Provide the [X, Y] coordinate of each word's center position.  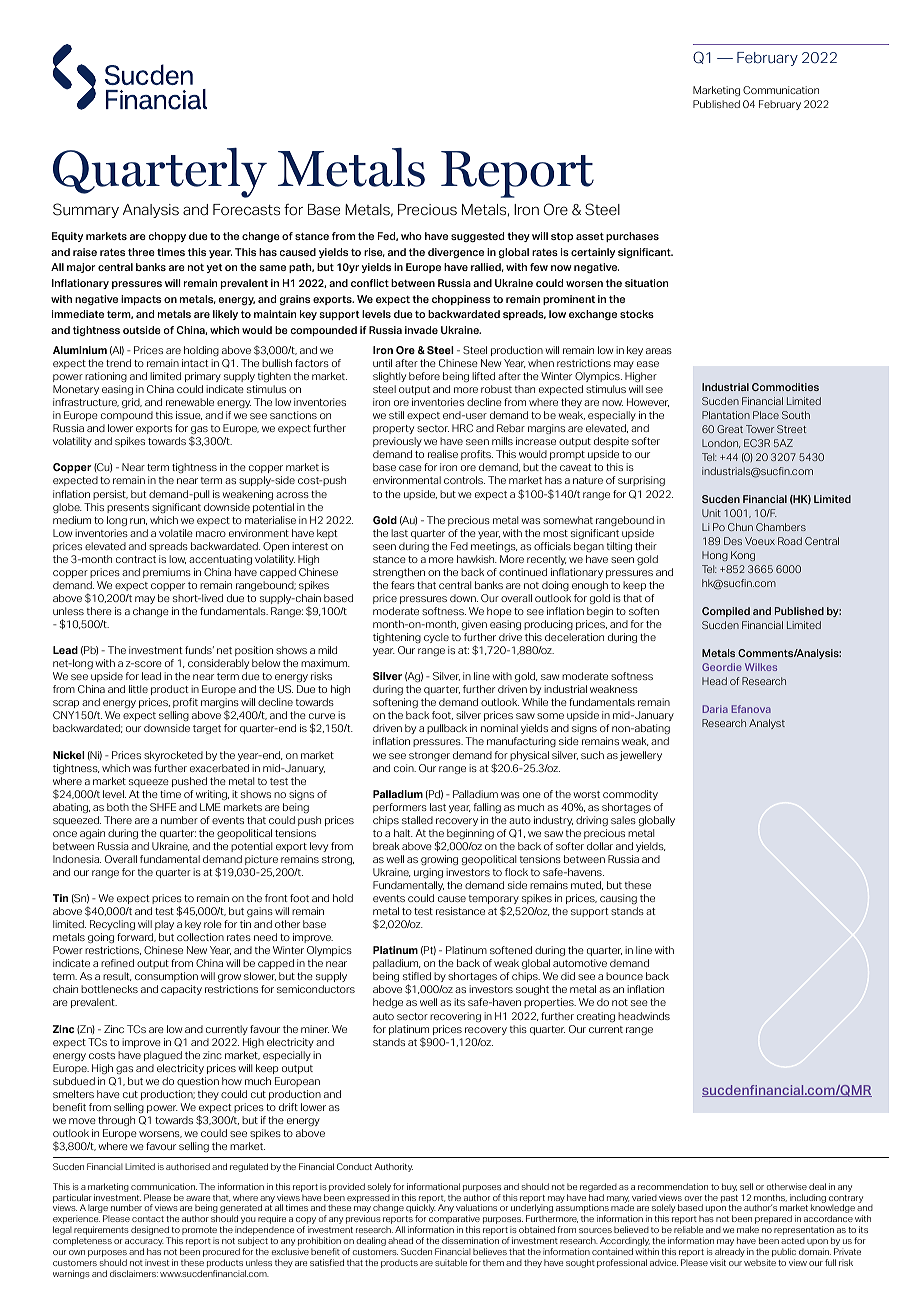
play [164, 925]
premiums [167, 573]
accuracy [144, 1244]
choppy [167, 237]
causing [618, 899]
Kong [743, 556]
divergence [456, 253]
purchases [632, 237]
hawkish [477, 559]
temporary [494, 899]
